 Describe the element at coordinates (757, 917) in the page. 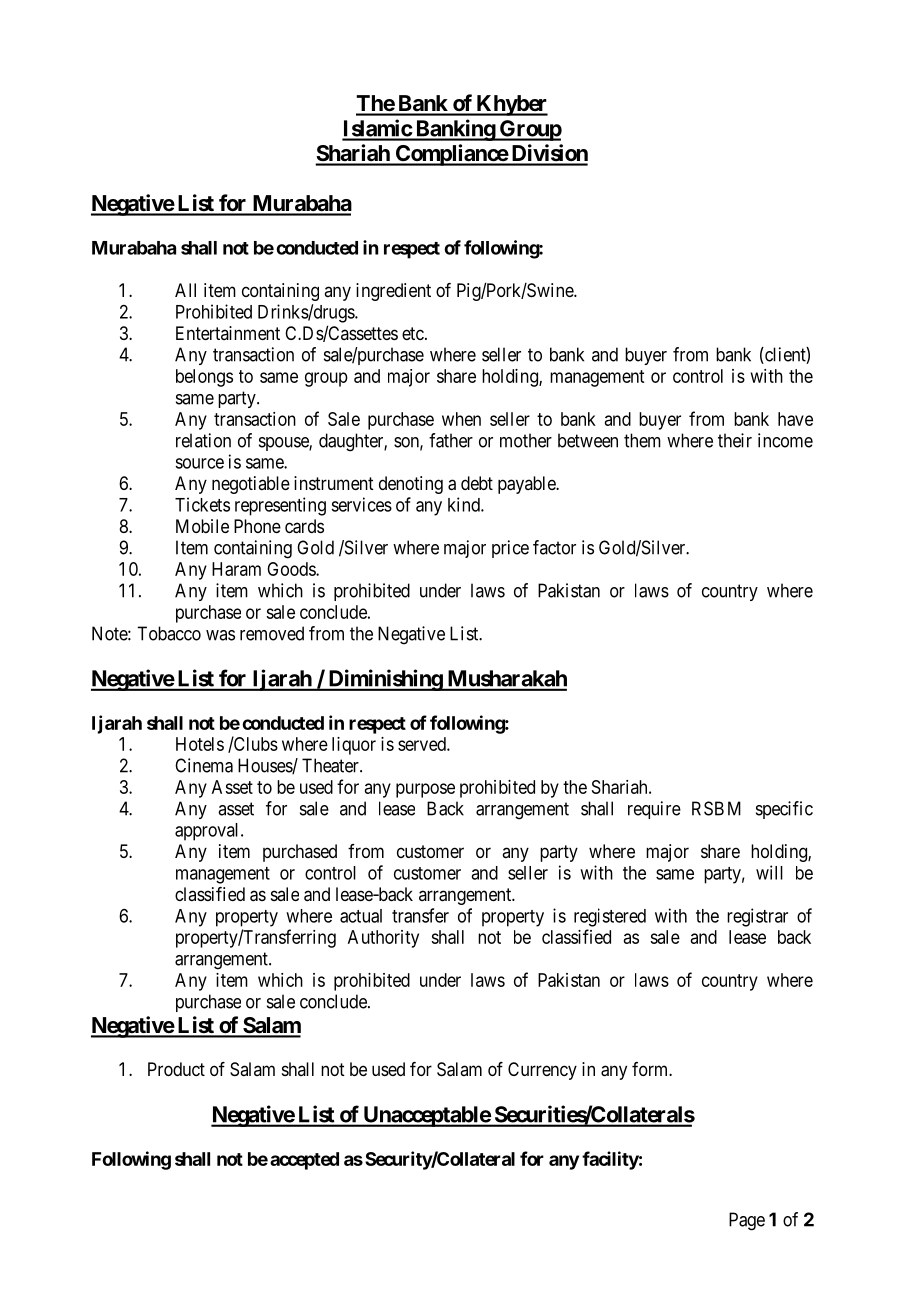

I see `registrar` at that location.
